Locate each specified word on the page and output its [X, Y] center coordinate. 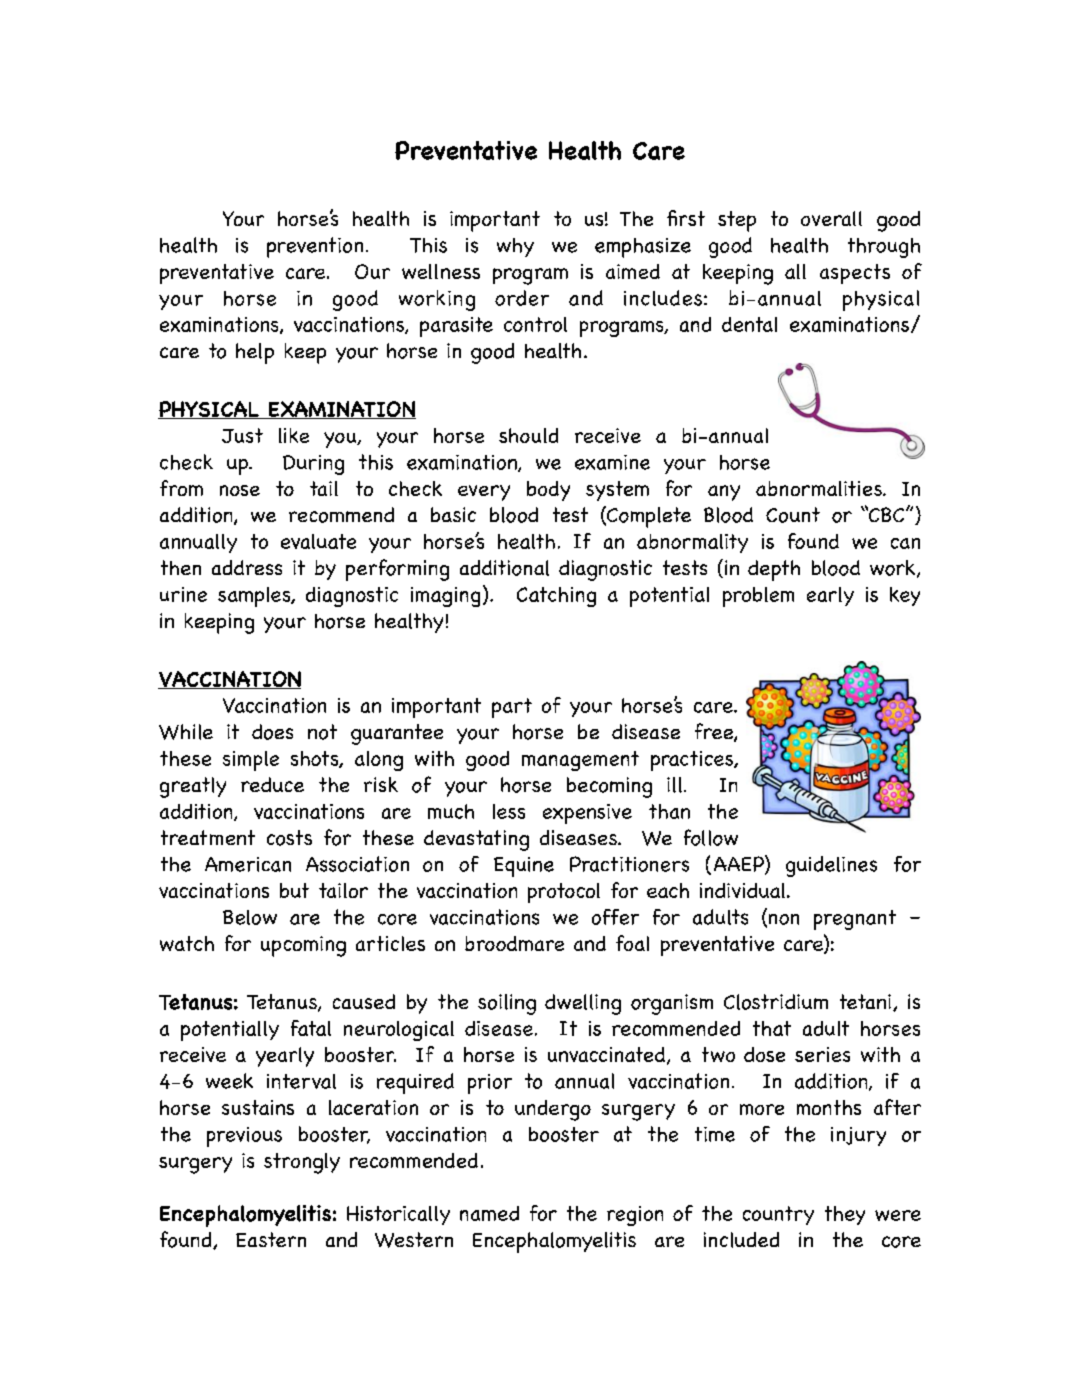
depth [774, 570]
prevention [315, 247]
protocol [564, 893]
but [294, 890]
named [489, 1213]
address [247, 567]
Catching [556, 597]
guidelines [831, 866]
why [515, 247]
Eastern [271, 1239]
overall [831, 218]
